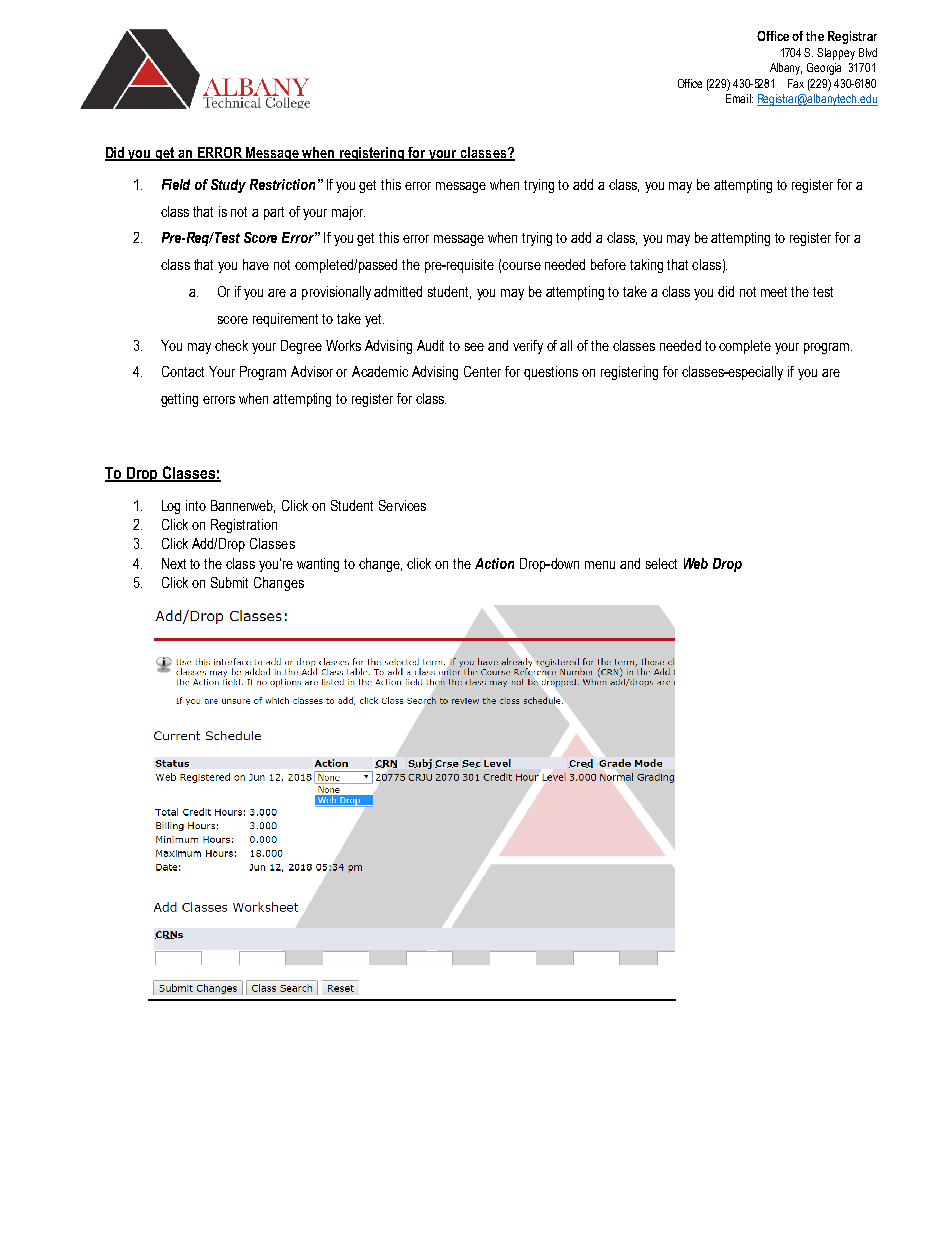  Describe the element at coordinates (774, 292) in the document. I see `meet` at that location.
